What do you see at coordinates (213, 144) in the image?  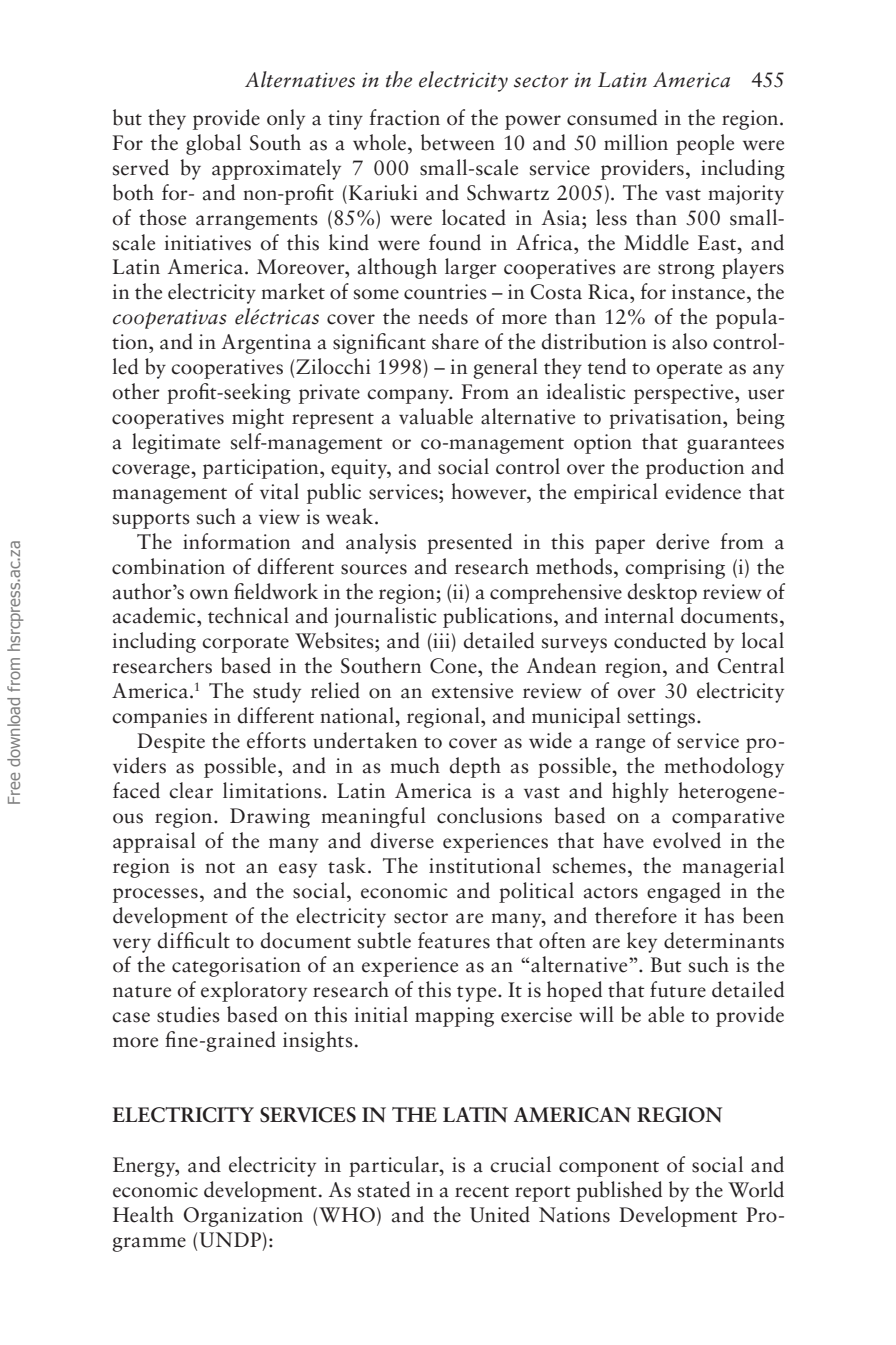 I see `global` at bounding box center [213, 144].
